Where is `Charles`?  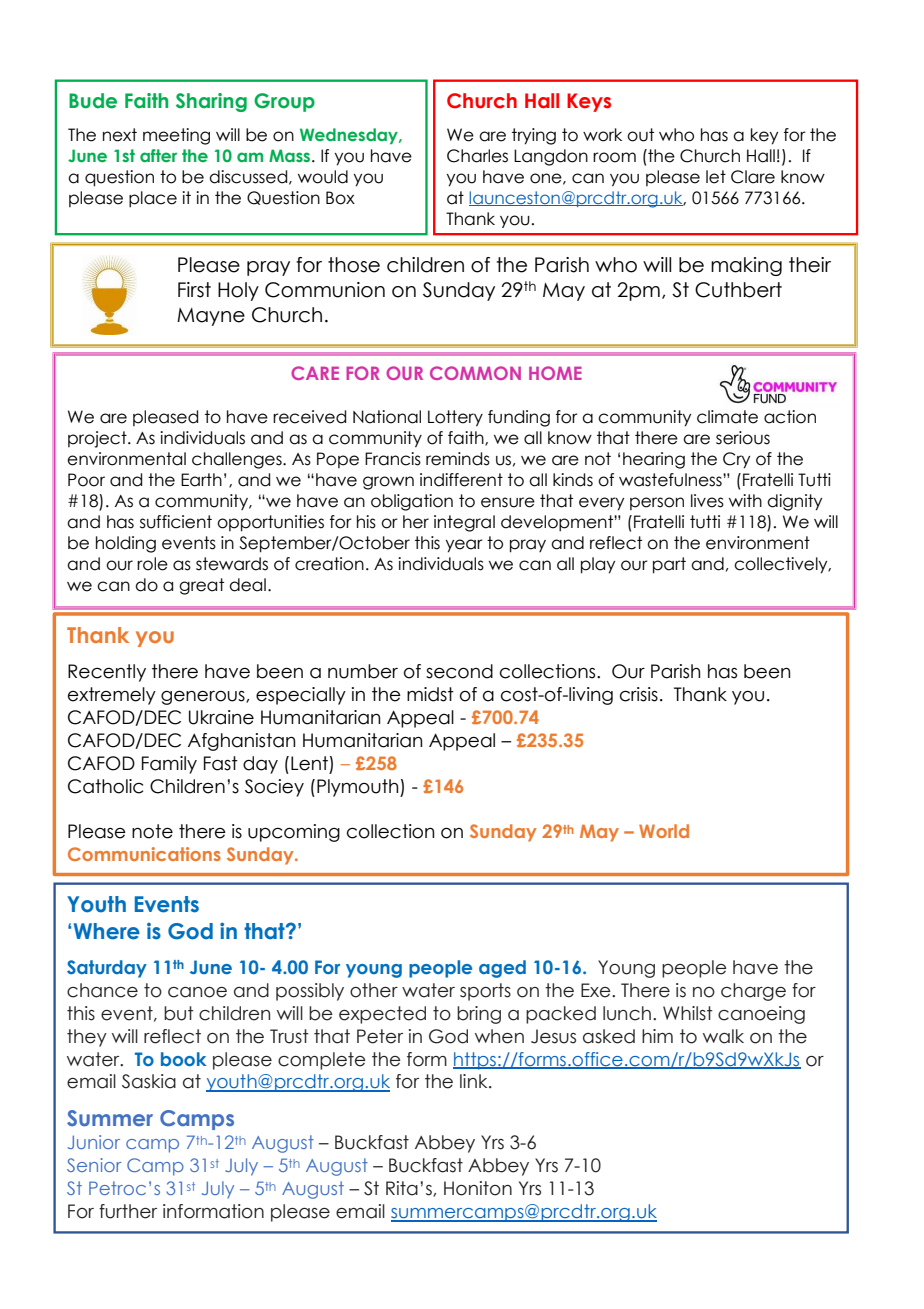
Charles is located at coordinates (477, 156).
